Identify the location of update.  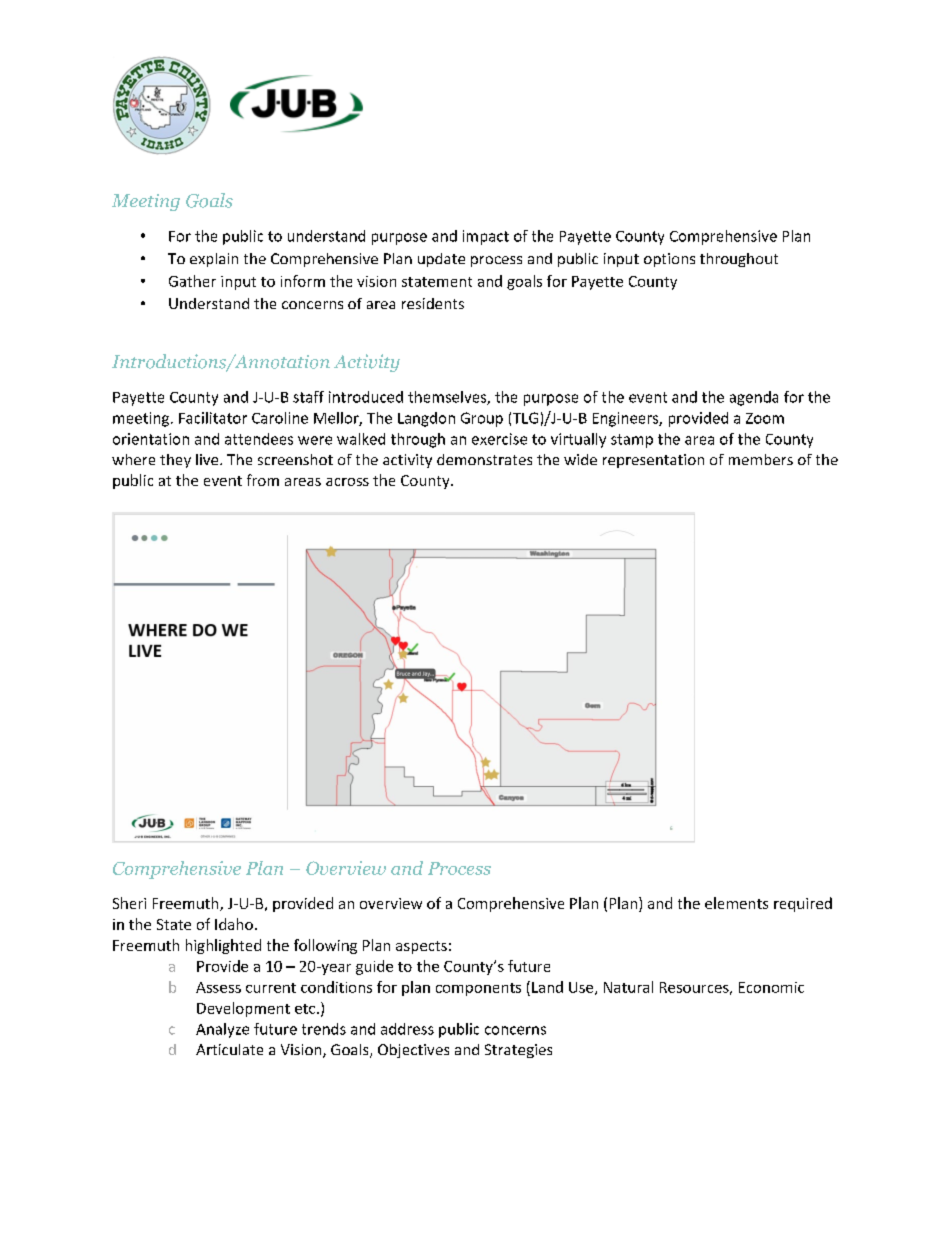
(441, 260).
